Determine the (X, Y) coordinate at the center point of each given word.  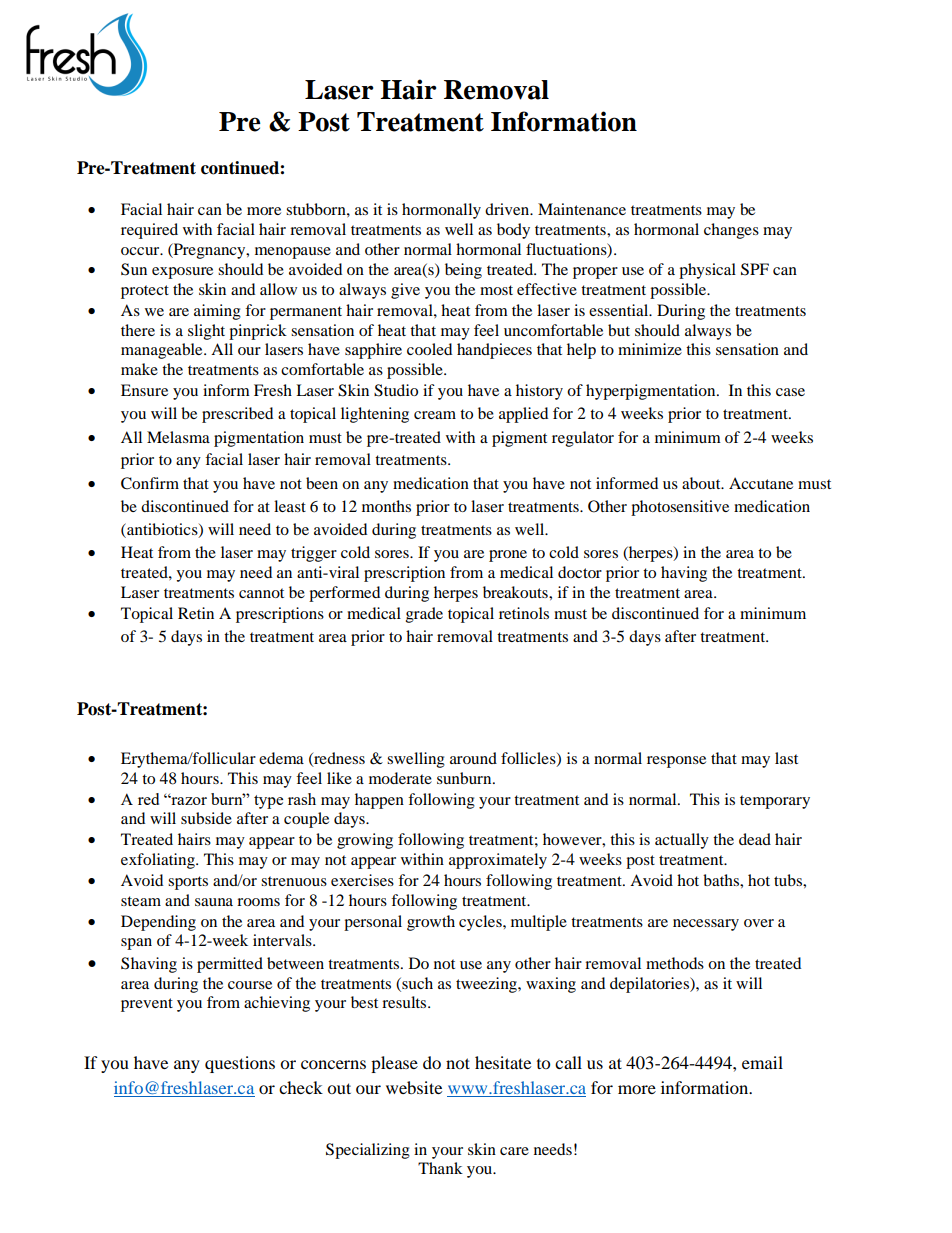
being (463, 271)
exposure (182, 273)
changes (731, 231)
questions (240, 1064)
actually (682, 841)
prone (508, 556)
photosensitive (680, 508)
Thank (440, 1168)
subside (206, 818)
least (290, 506)
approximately (498, 861)
